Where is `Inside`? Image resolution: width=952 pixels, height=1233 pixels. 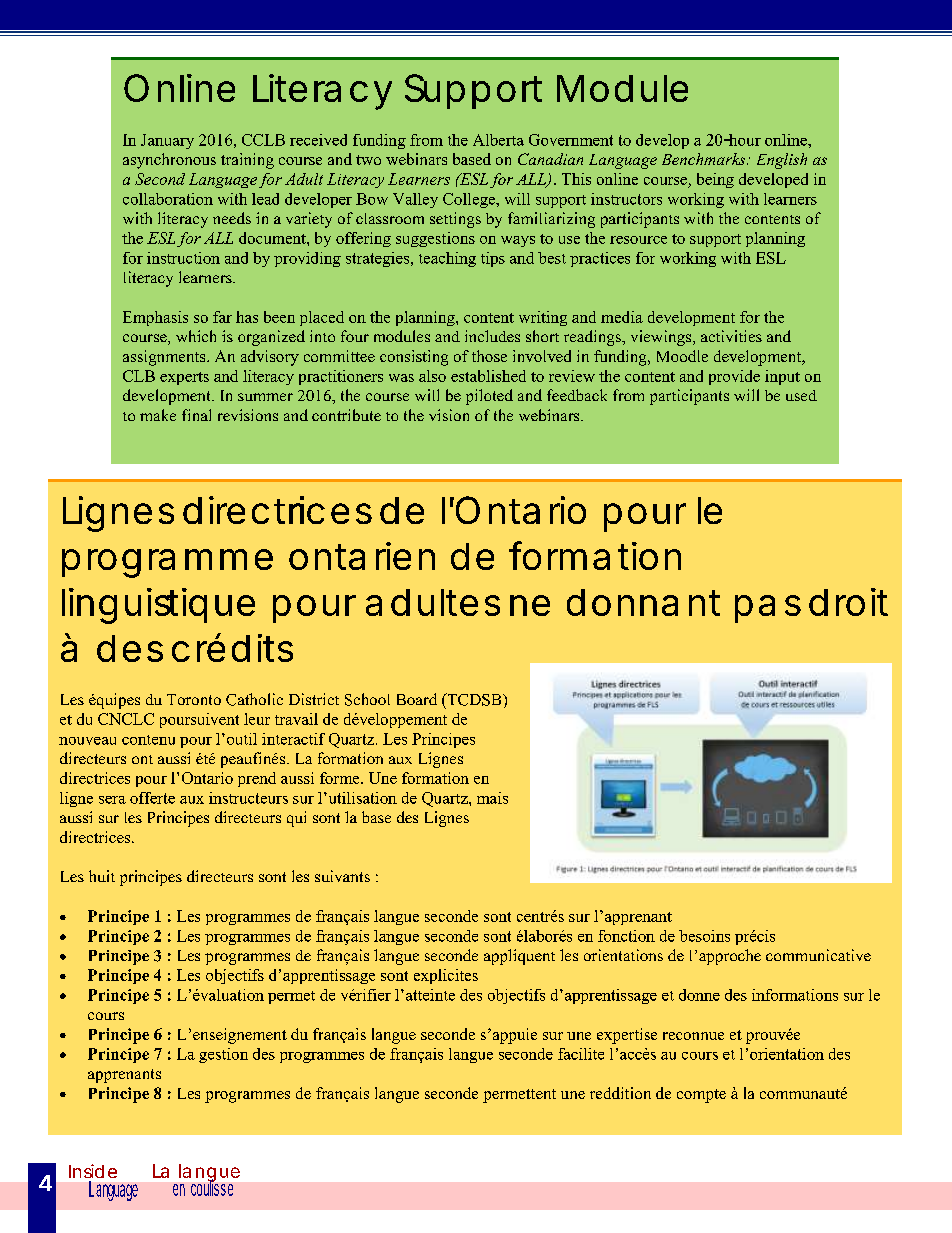
Inside is located at coordinates (93, 1171).
